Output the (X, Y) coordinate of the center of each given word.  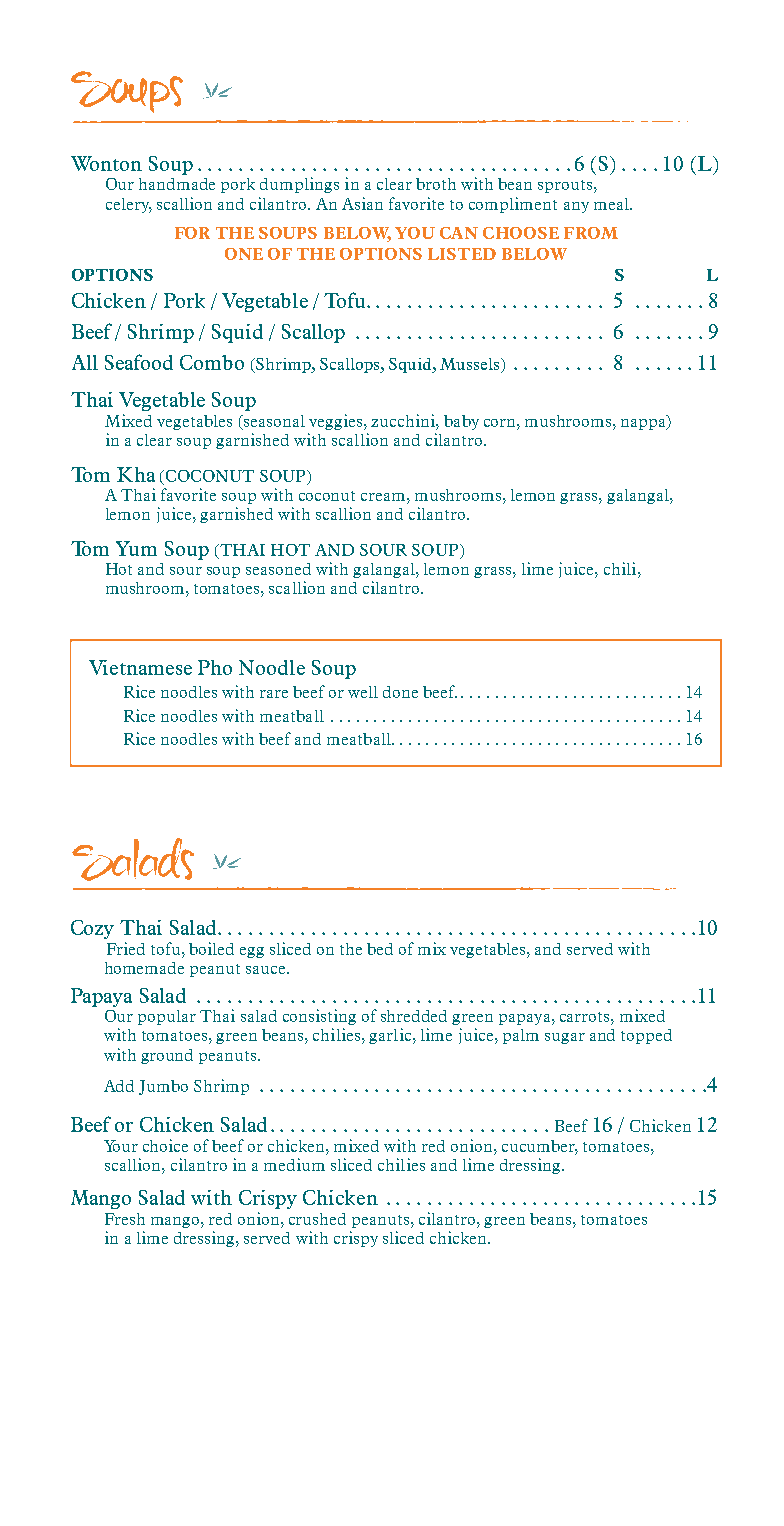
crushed (317, 1219)
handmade (177, 184)
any (576, 207)
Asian (362, 203)
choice (165, 1145)
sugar (565, 1038)
